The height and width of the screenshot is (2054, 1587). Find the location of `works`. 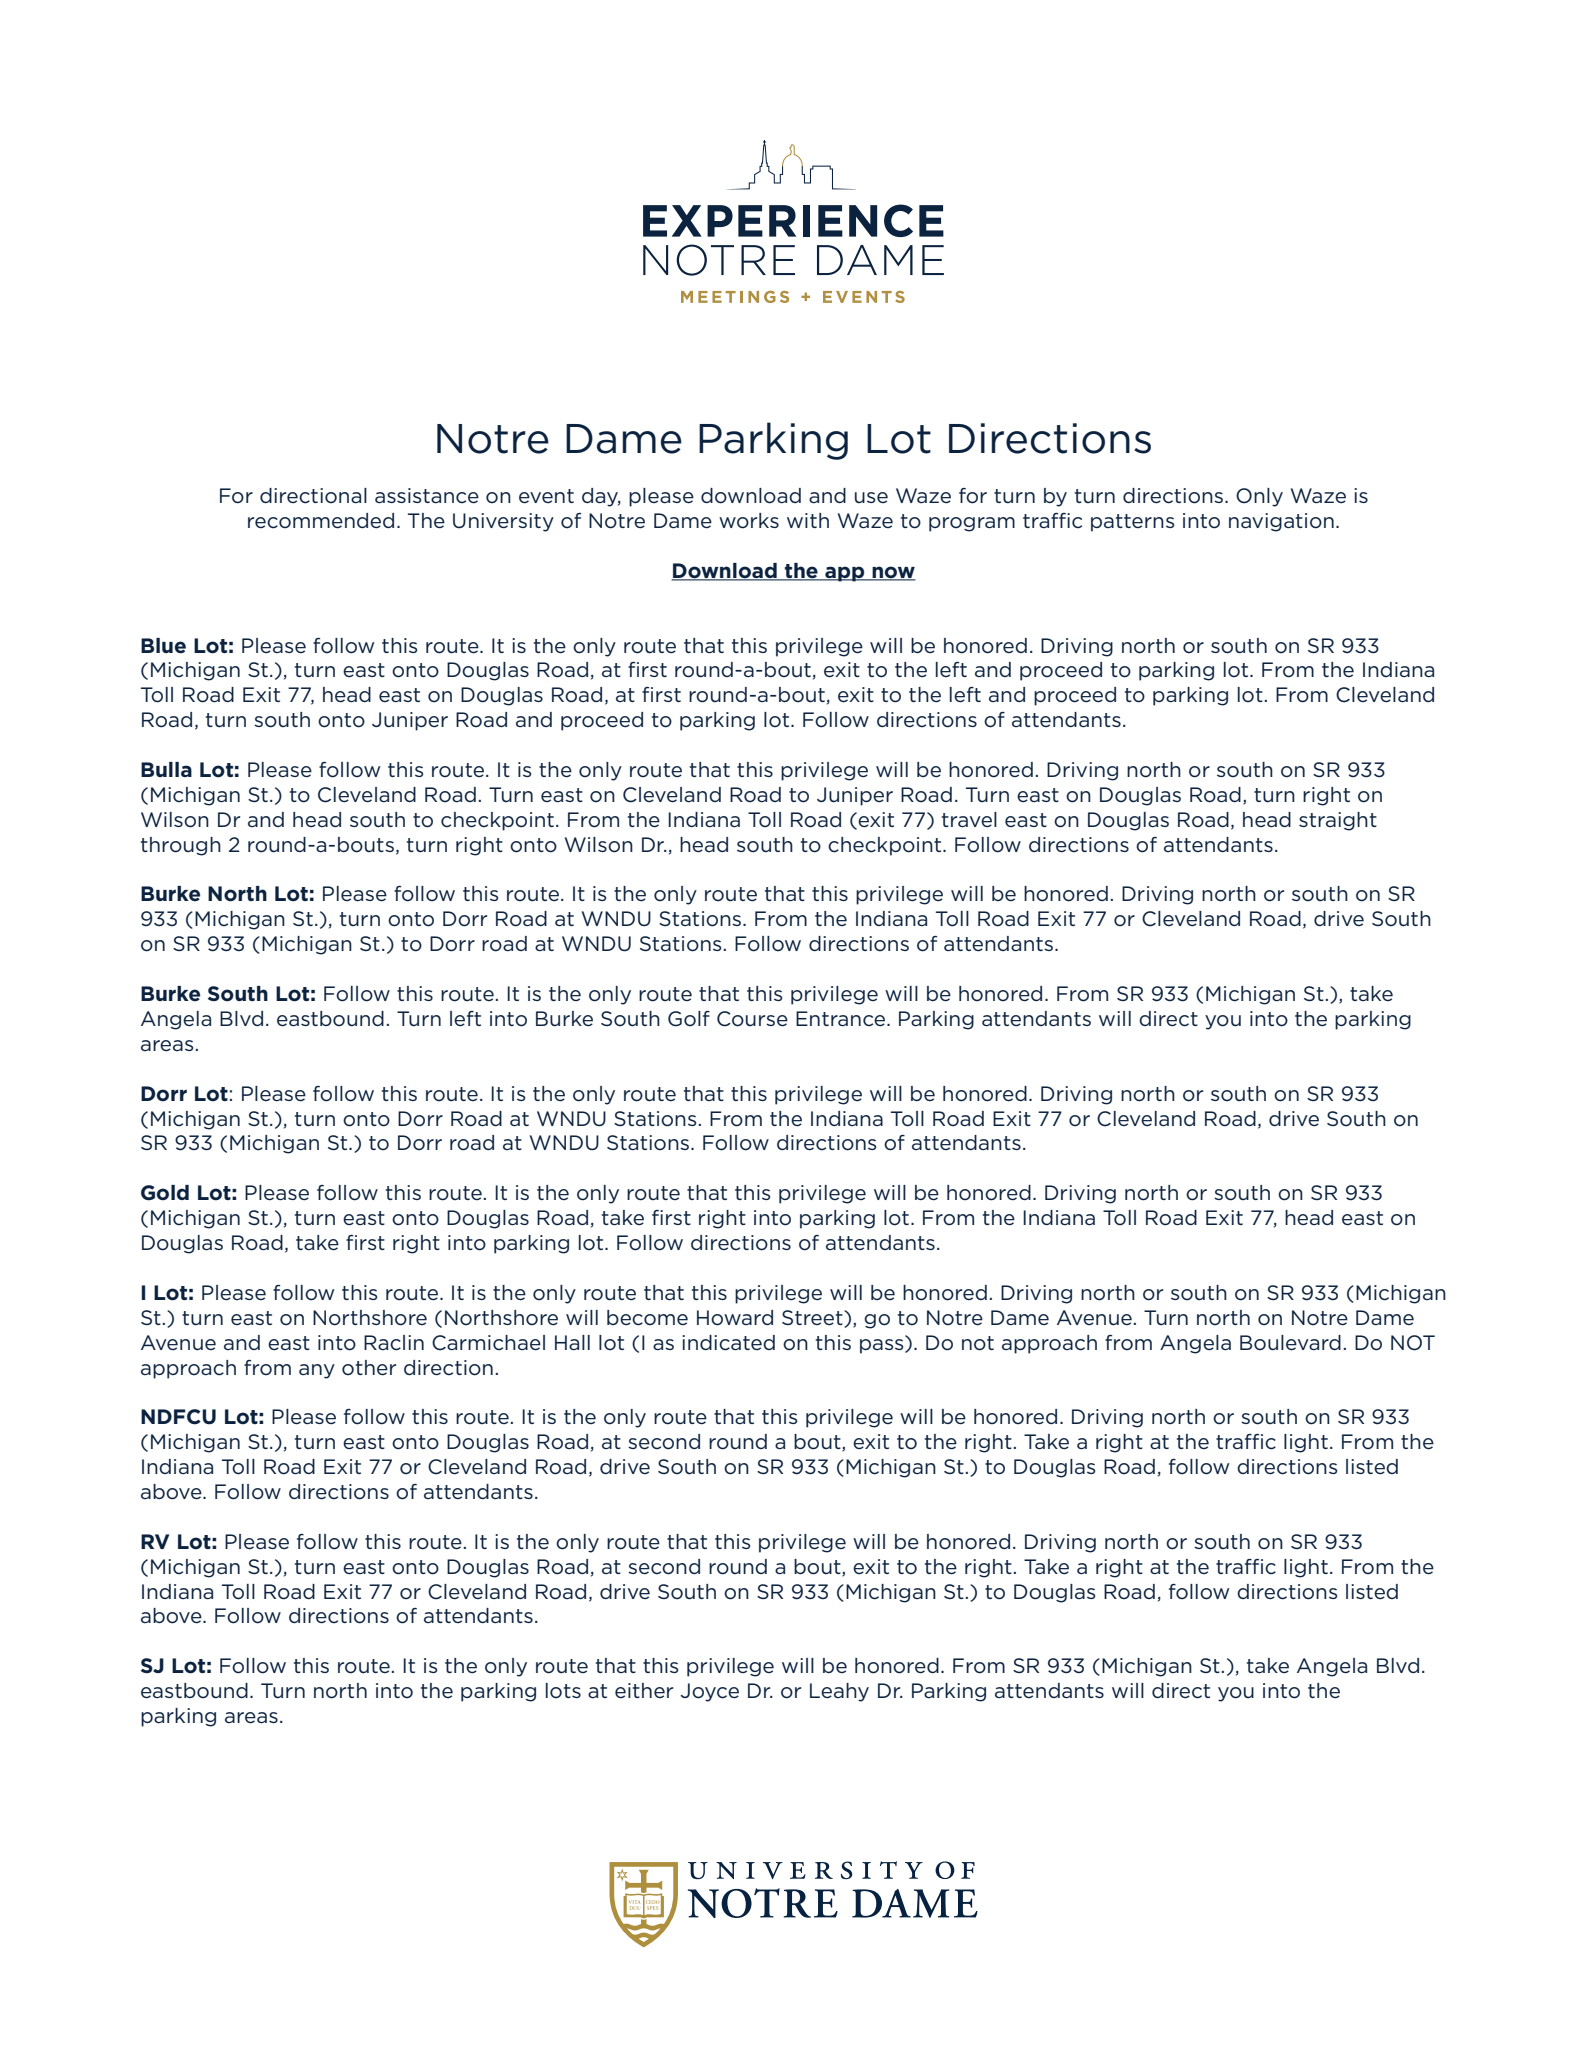

works is located at coordinates (749, 521).
